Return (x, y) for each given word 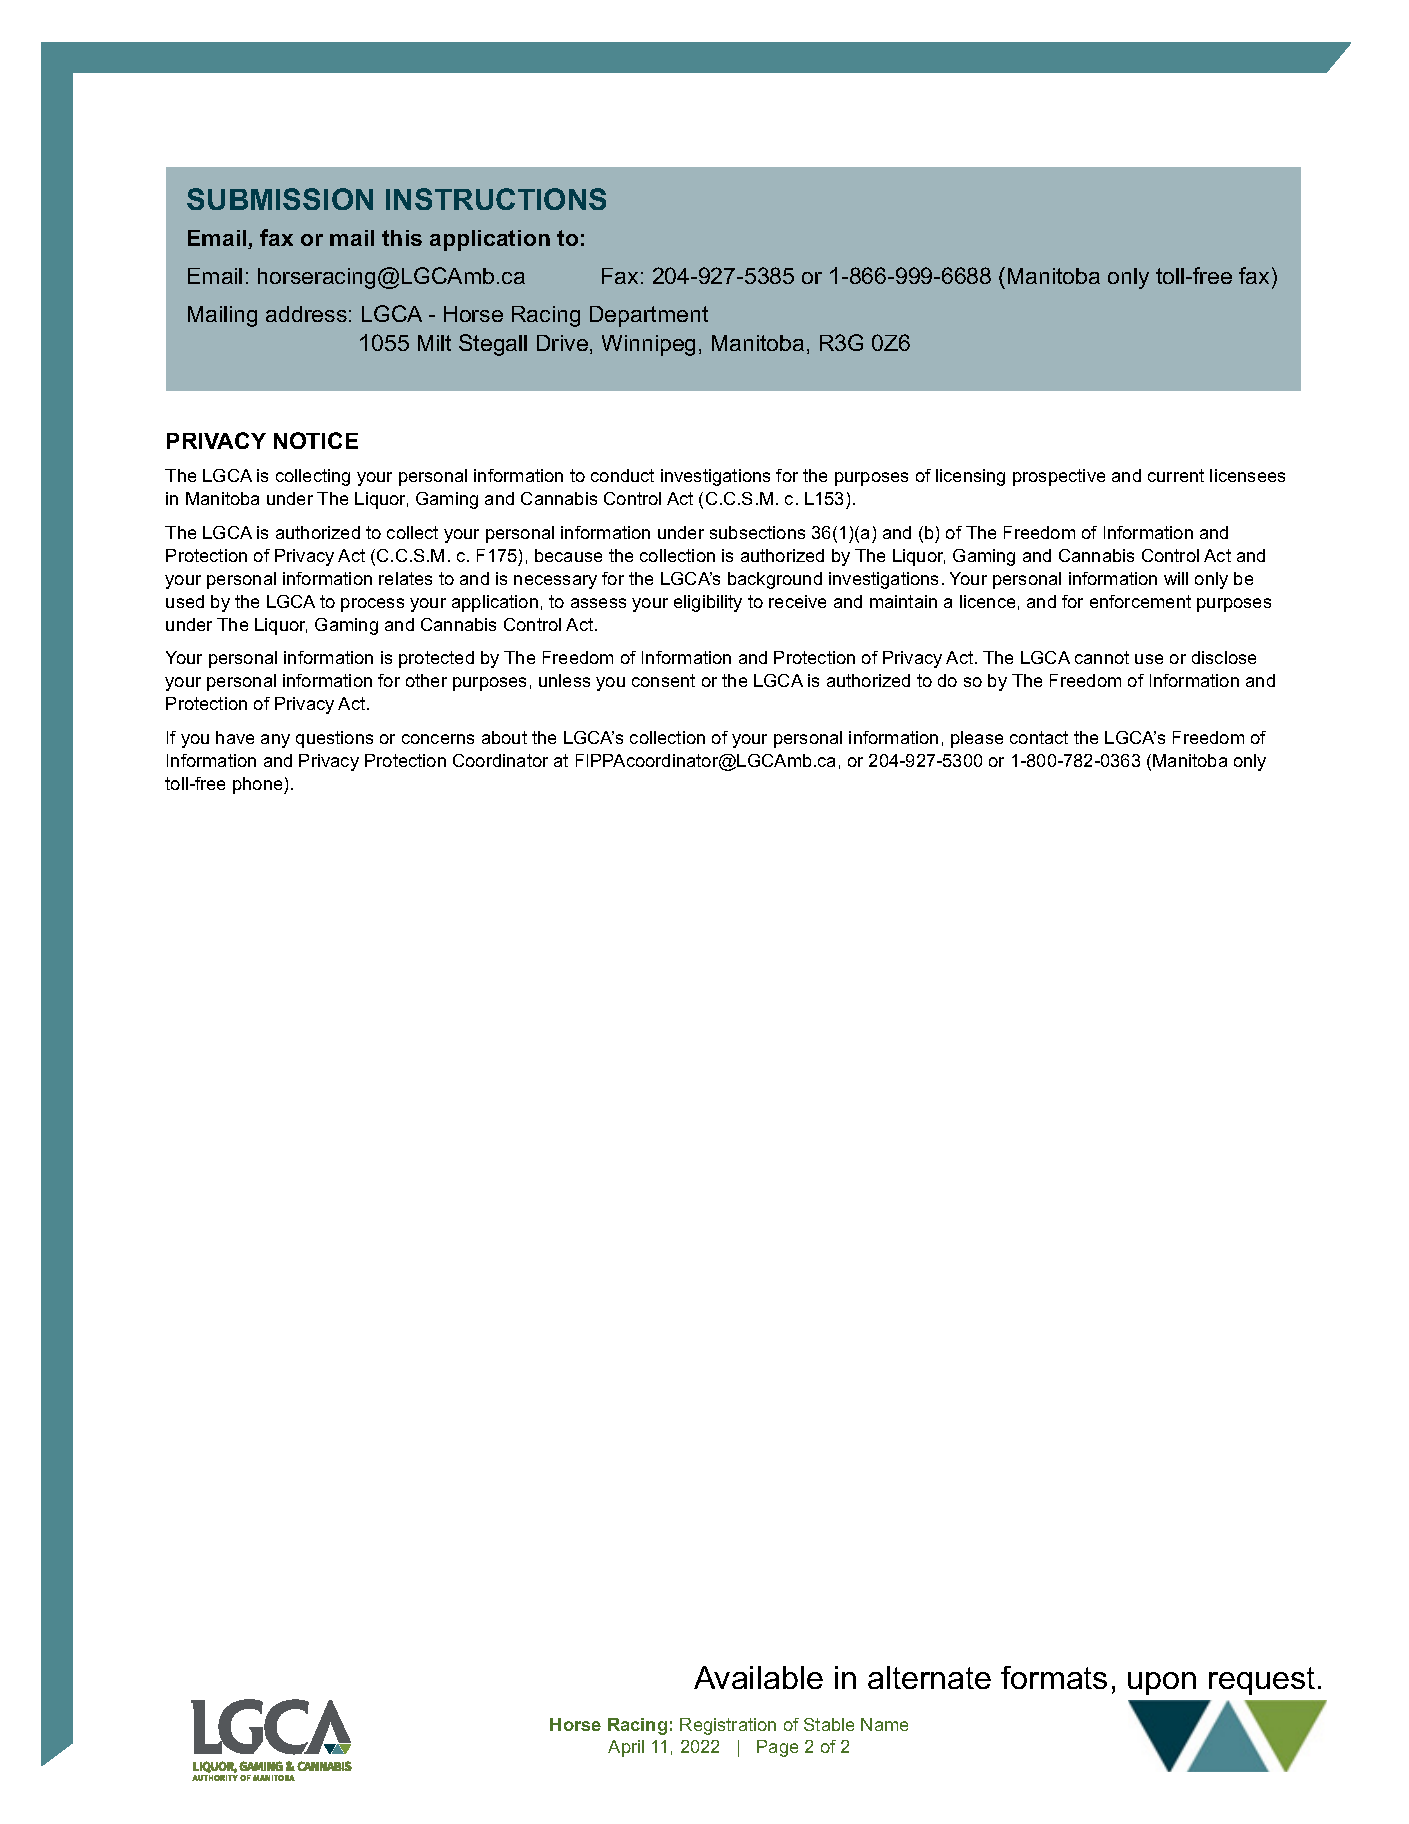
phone (259, 785)
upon (1162, 1683)
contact (1039, 737)
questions (334, 739)
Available (758, 1677)
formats (1054, 1677)
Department (649, 316)
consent (663, 680)
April (626, 1748)
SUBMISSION (280, 199)
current (1176, 475)
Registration (728, 1726)
